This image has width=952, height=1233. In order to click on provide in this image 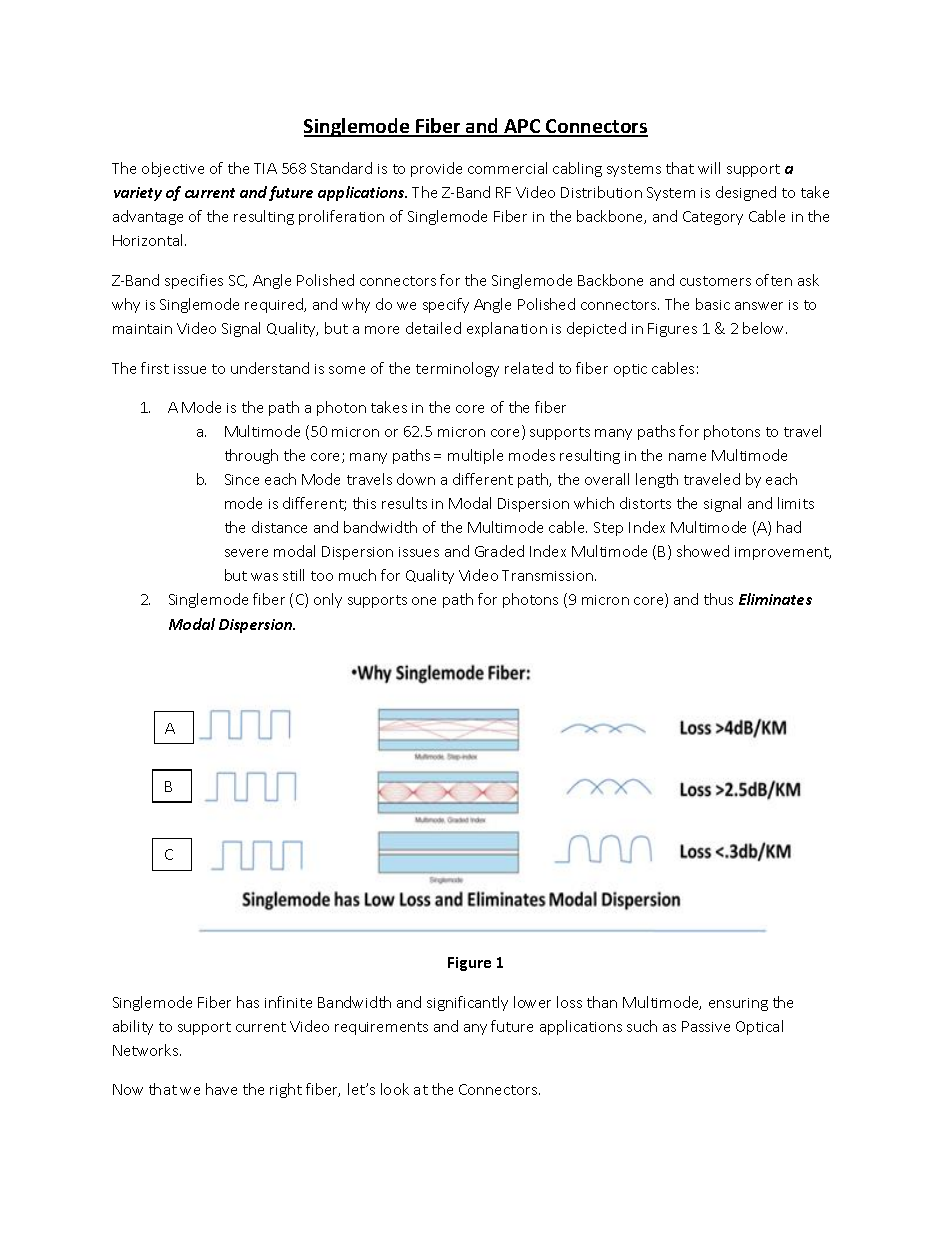, I will do `click(436, 169)`.
